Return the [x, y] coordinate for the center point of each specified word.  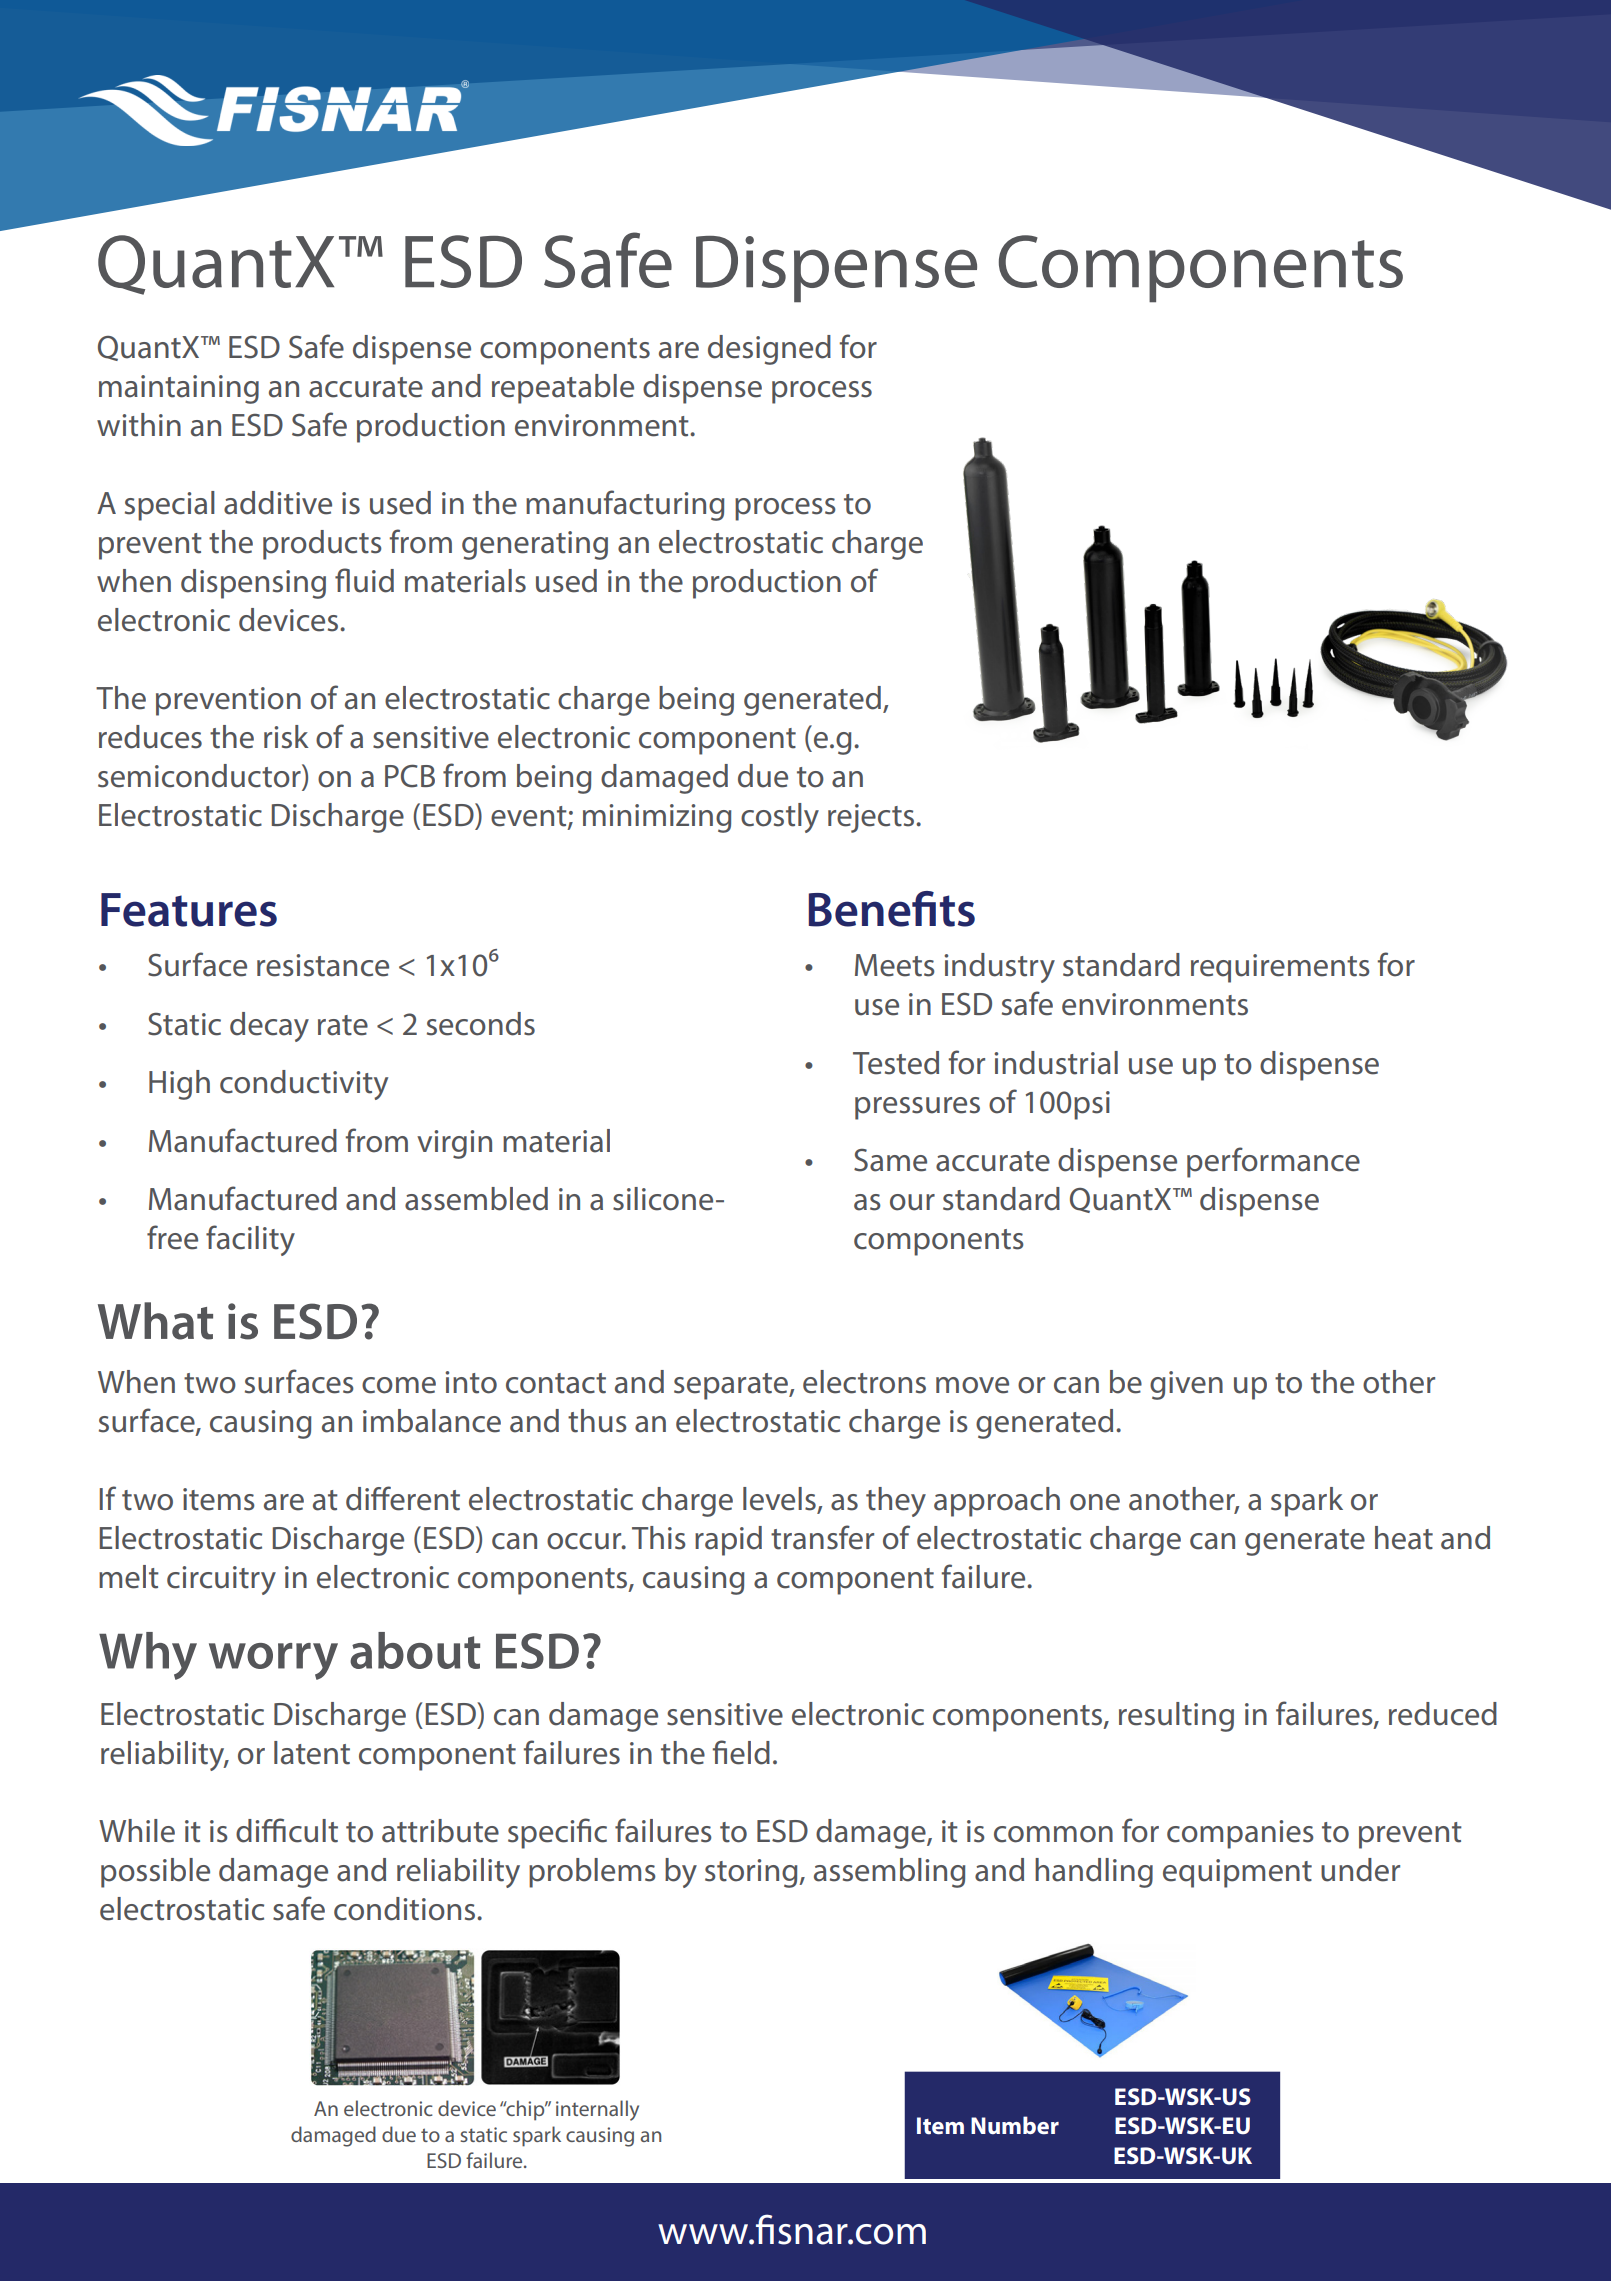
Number [1015, 2125]
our [912, 1202]
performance [1273, 1162]
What [155, 1321]
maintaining [179, 389]
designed [769, 350]
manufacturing [625, 505]
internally [597, 2110]
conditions [406, 1909]
